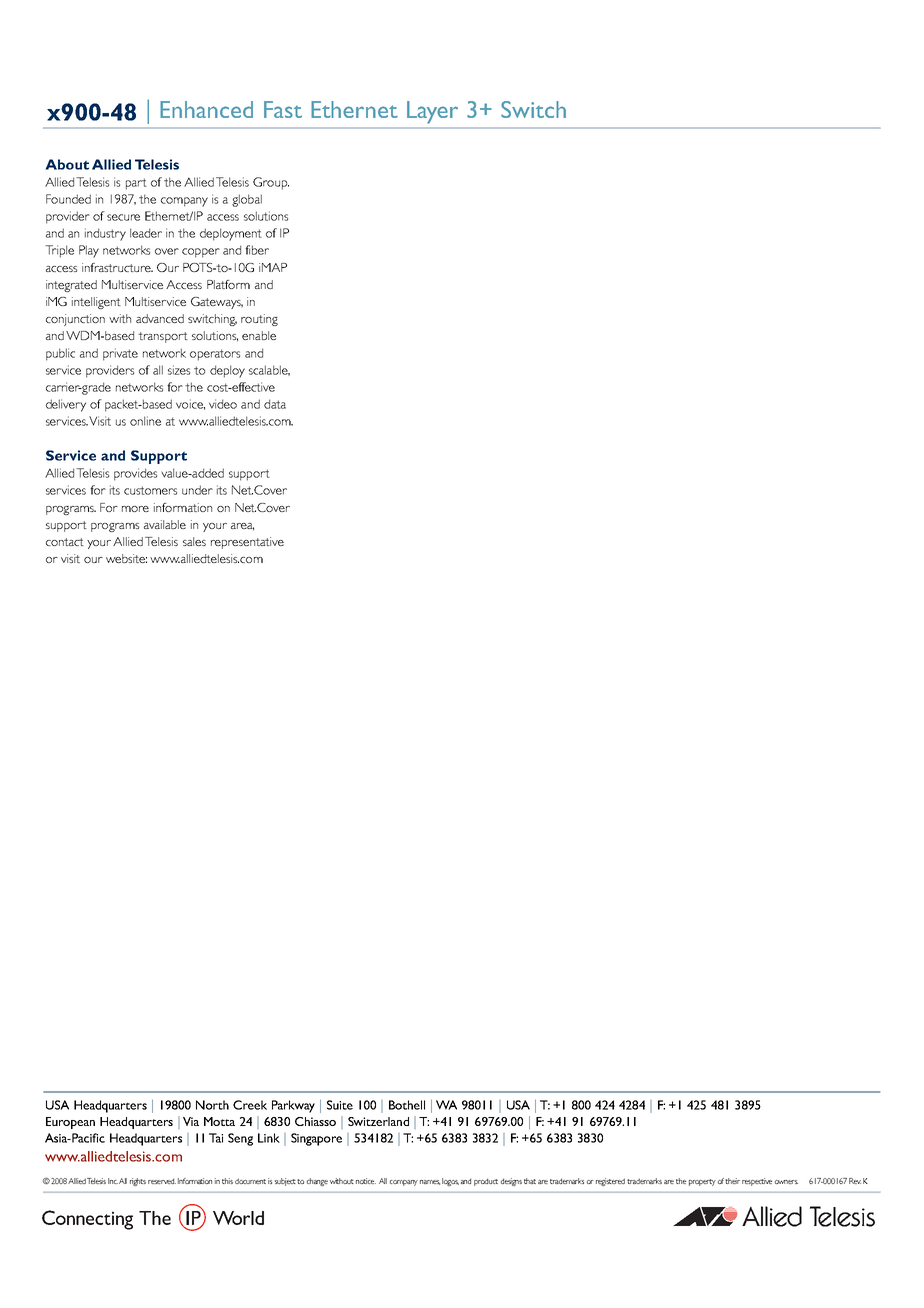  What do you see at coordinates (259, 335) in the image?
I see `enable` at bounding box center [259, 335].
